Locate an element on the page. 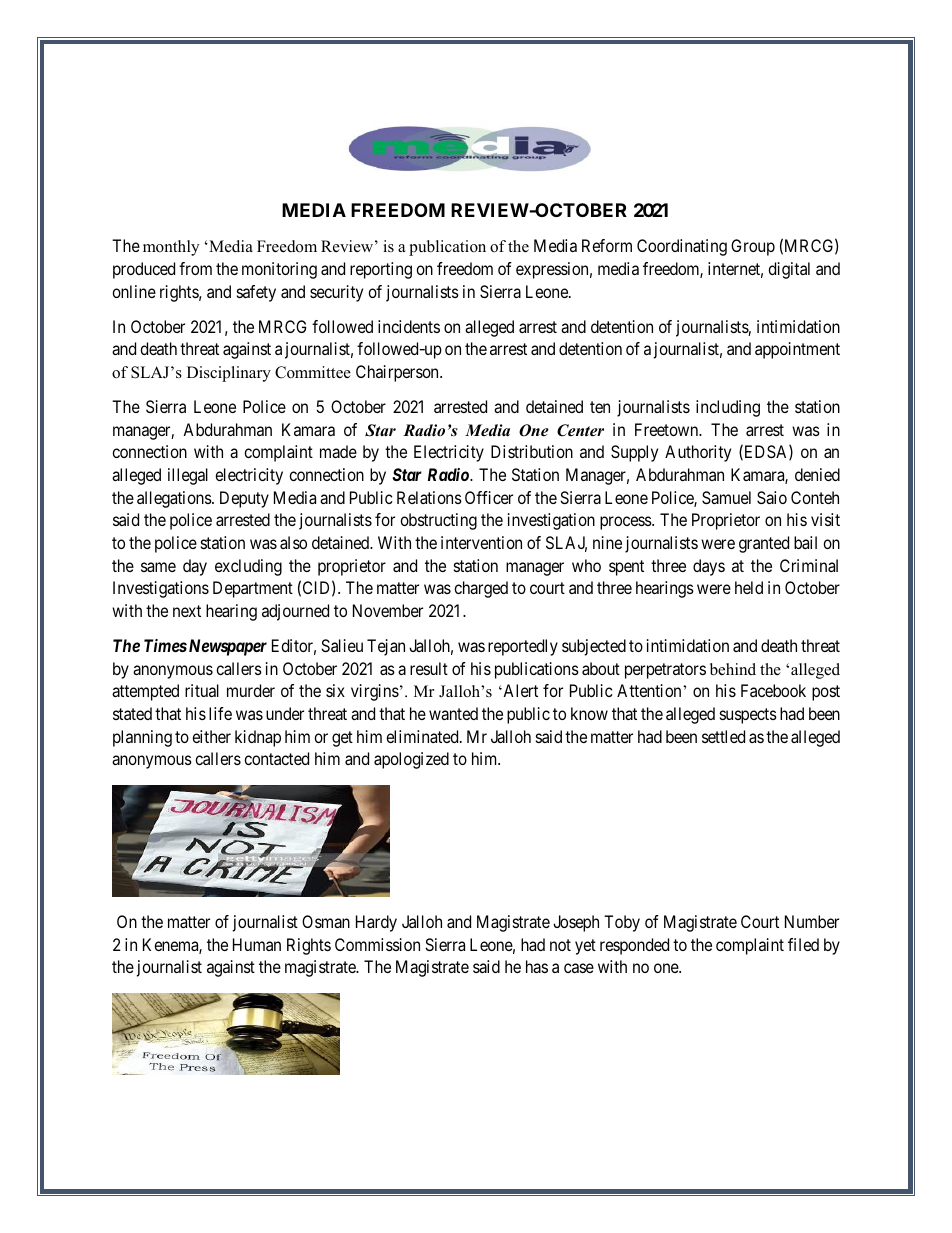  has is located at coordinates (537, 966).
